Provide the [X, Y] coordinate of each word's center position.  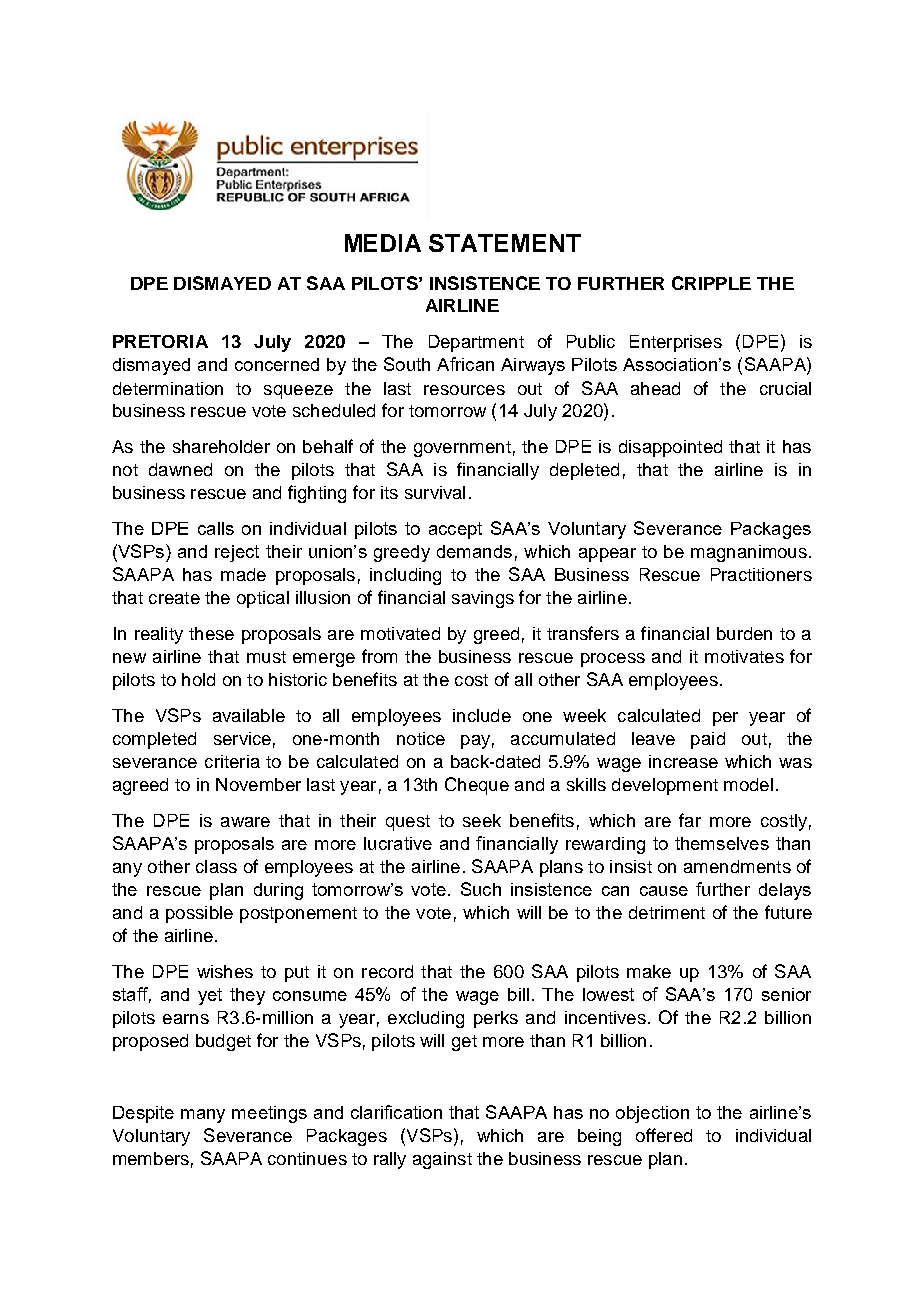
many [203, 1116]
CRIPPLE [711, 283]
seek [482, 820]
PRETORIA [160, 341]
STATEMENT [505, 243]
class [216, 866]
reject [237, 553]
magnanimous [749, 553]
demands [474, 551]
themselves [722, 843]
